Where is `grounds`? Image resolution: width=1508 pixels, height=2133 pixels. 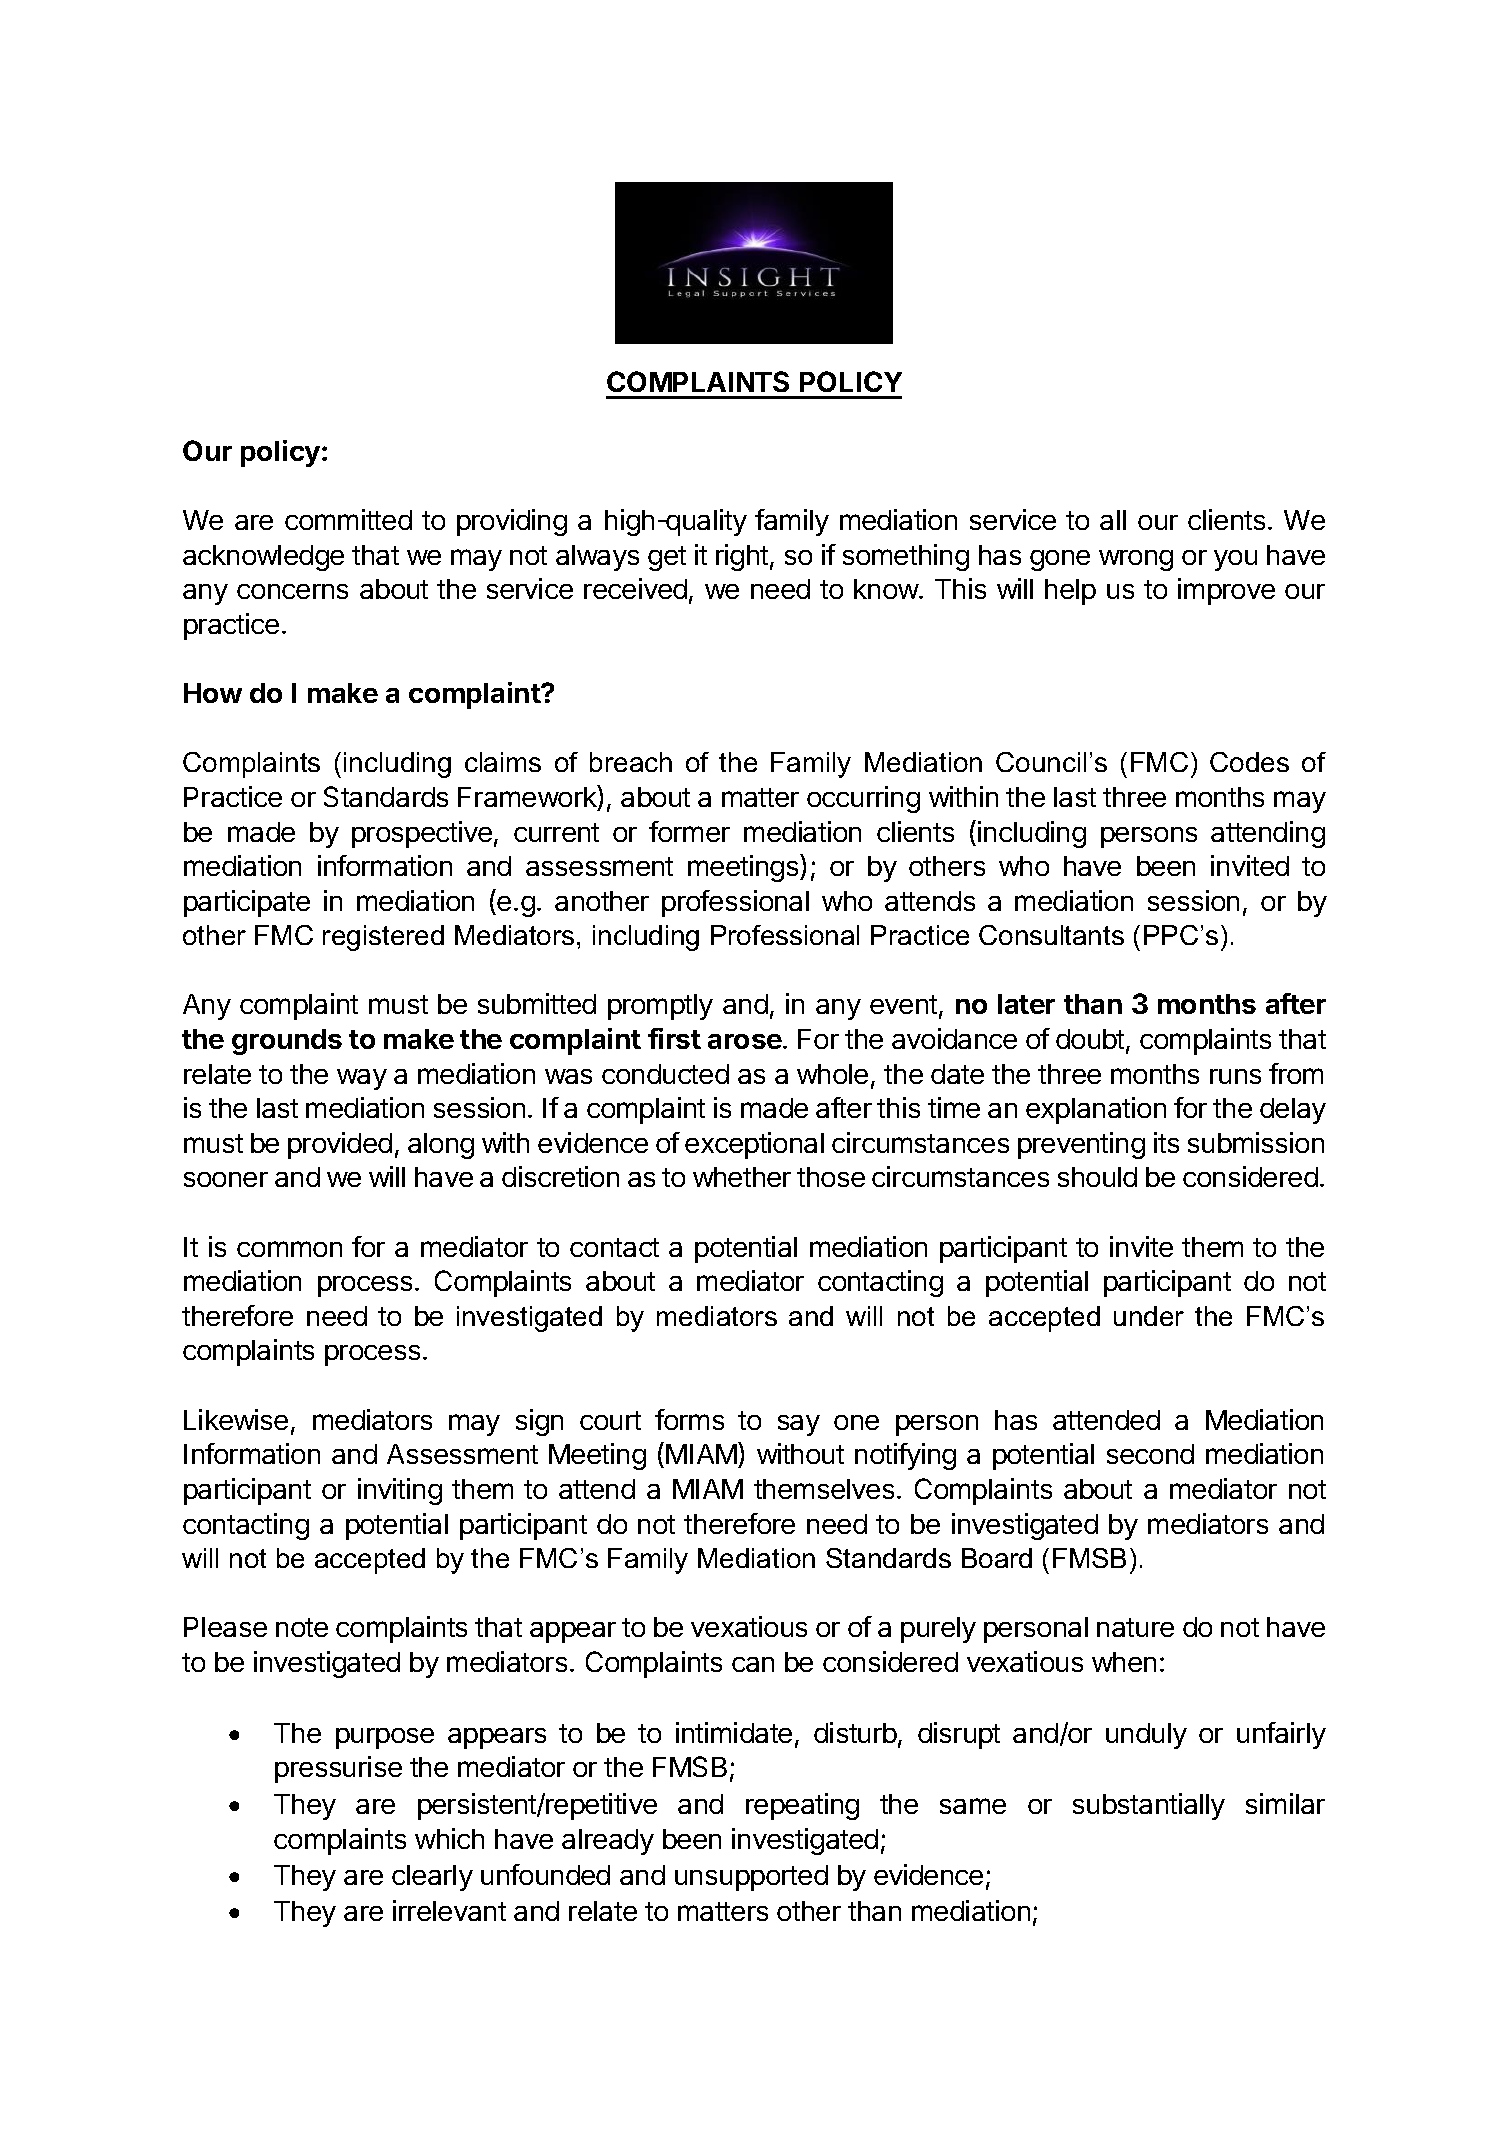
grounds is located at coordinates (287, 1042).
